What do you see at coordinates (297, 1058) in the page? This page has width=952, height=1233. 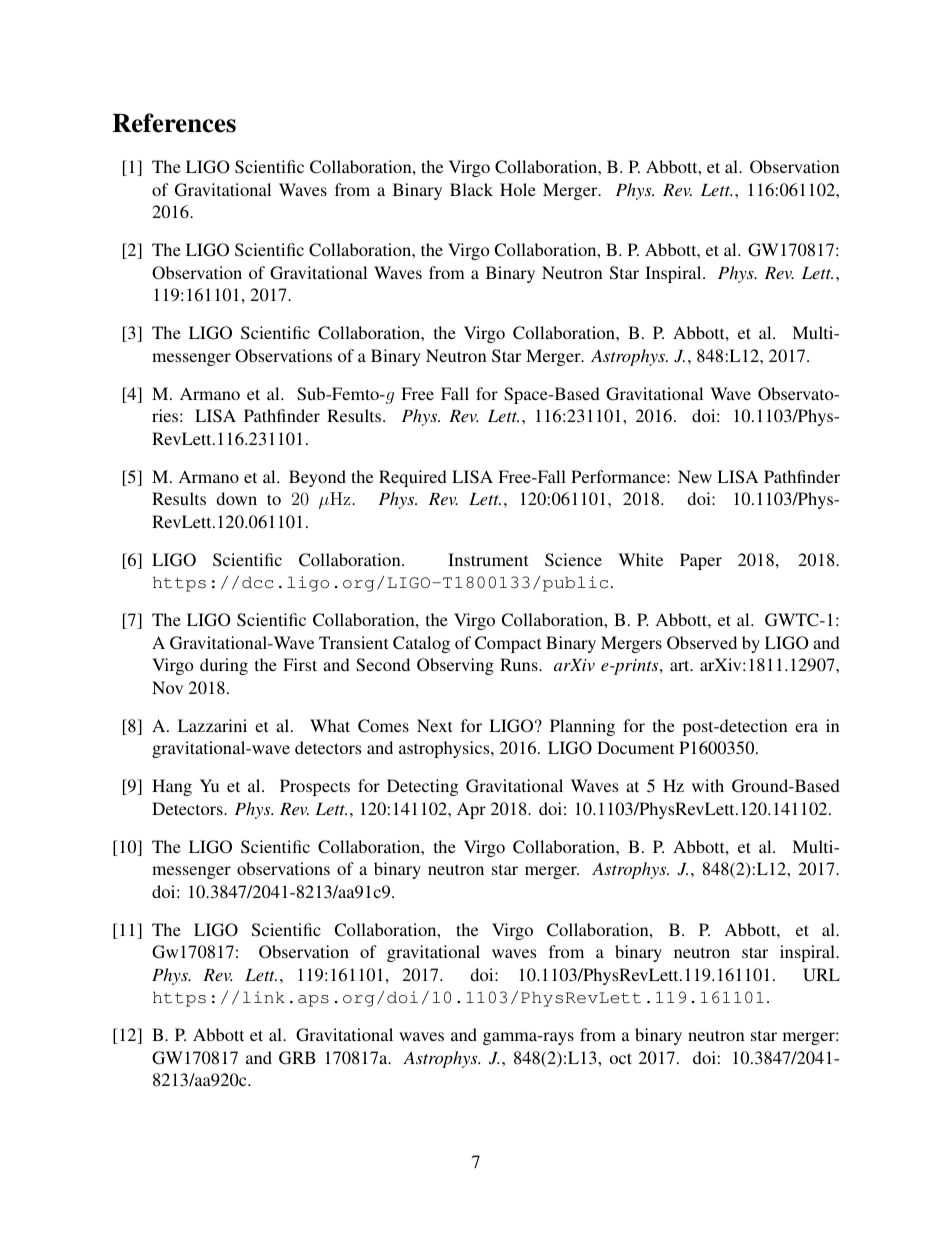 I see `GRB` at bounding box center [297, 1058].
